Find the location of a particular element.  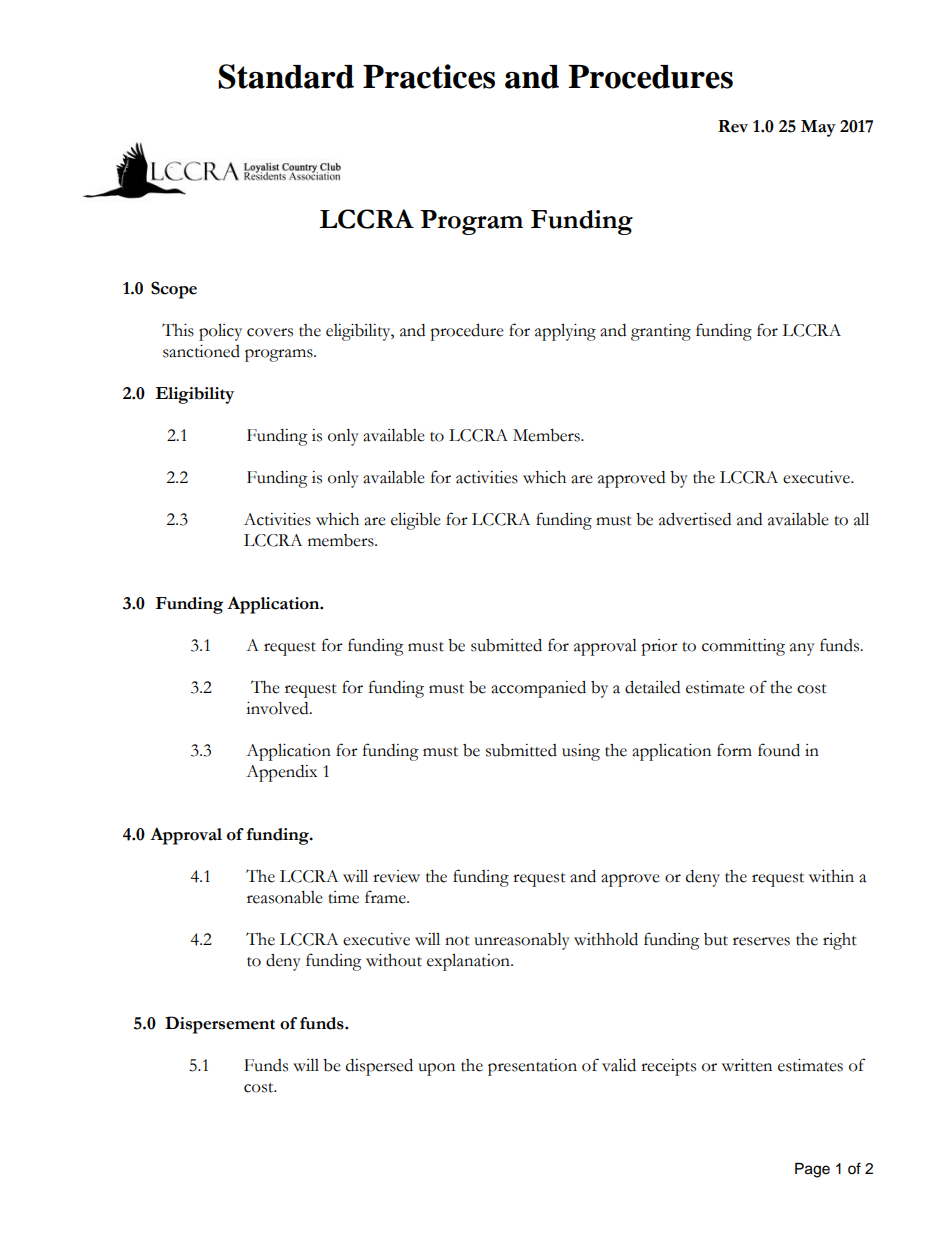

Practices is located at coordinates (429, 76).
